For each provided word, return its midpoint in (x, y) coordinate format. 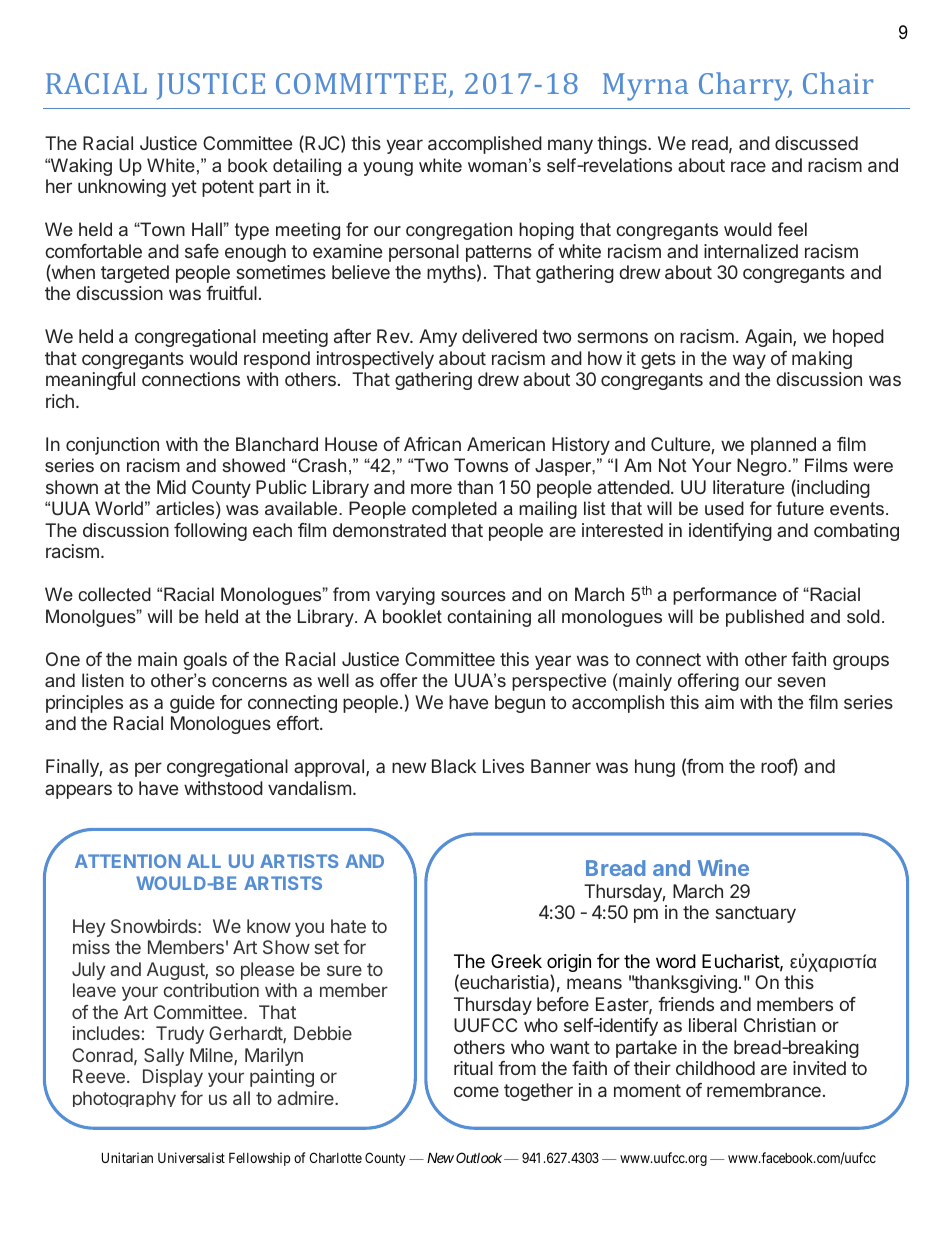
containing (489, 618)
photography (124, 1099)
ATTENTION (128, 861)
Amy (438, 338)
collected (114, 594)
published (765, 618)
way (749, 361)
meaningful (90, 381)
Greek (516, 961)
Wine (723, 867)
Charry (745, 86)
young (388, 169)
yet (184, 188)
